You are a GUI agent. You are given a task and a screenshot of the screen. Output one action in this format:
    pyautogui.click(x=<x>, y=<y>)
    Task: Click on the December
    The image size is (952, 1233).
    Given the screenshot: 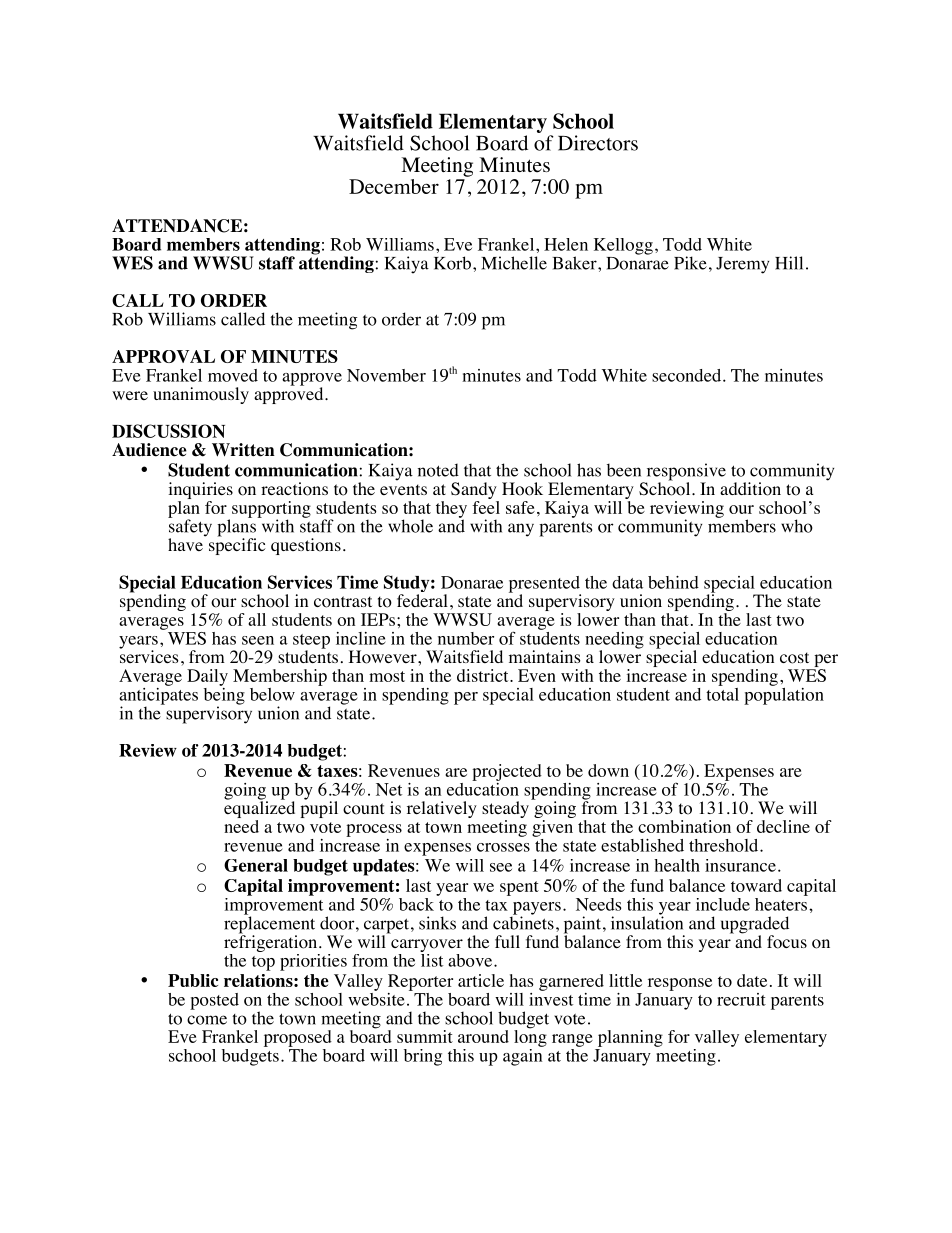 What is the action you would take?
    pyautogui.click(x=394, y=186)
